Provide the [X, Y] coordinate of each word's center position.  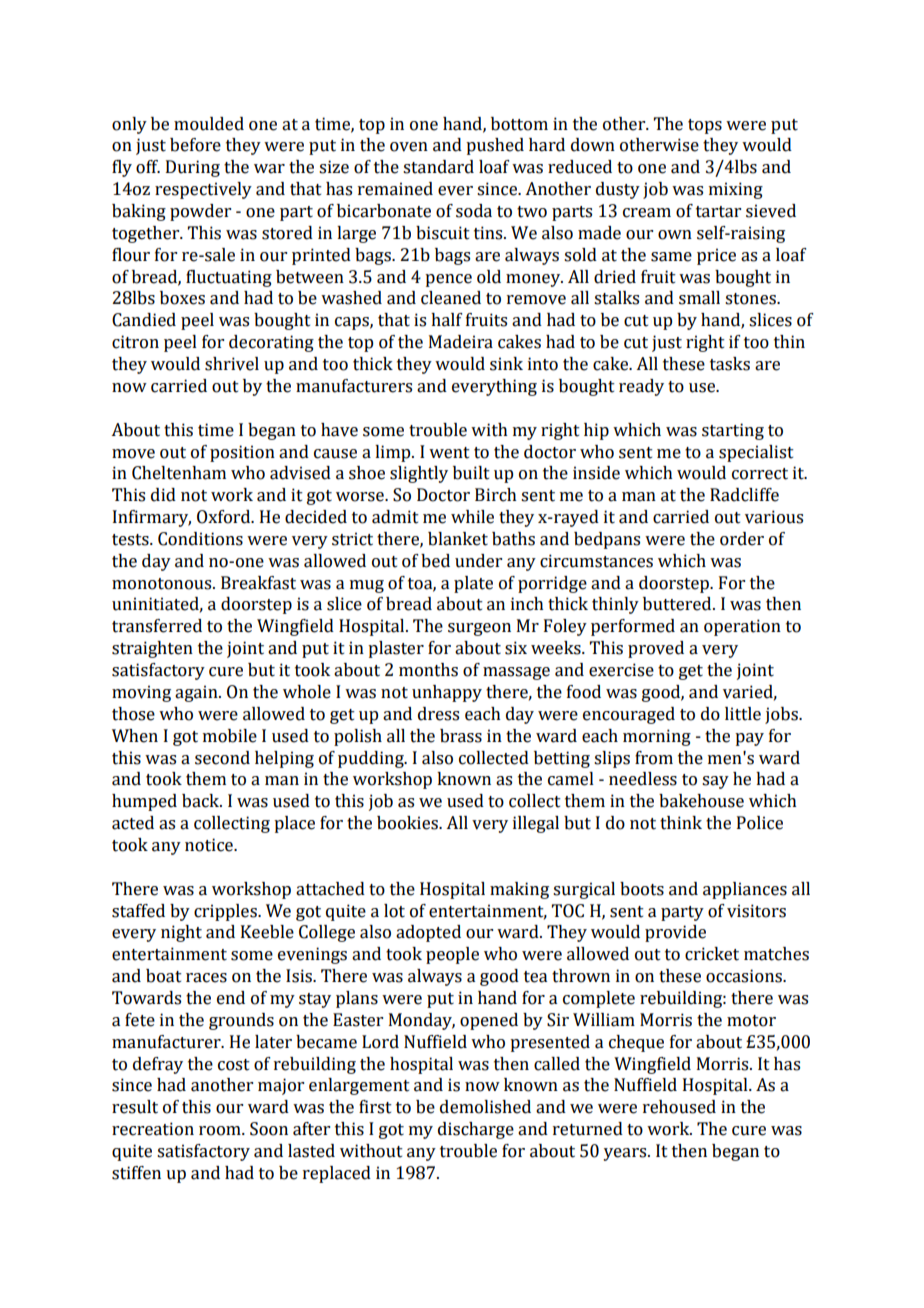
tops [705, 126]
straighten [152, 649]
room [221, 1131]
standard [438, 167]
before [195, 145]
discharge [476, 1130]
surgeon [479, 629]
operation [742, 627]
